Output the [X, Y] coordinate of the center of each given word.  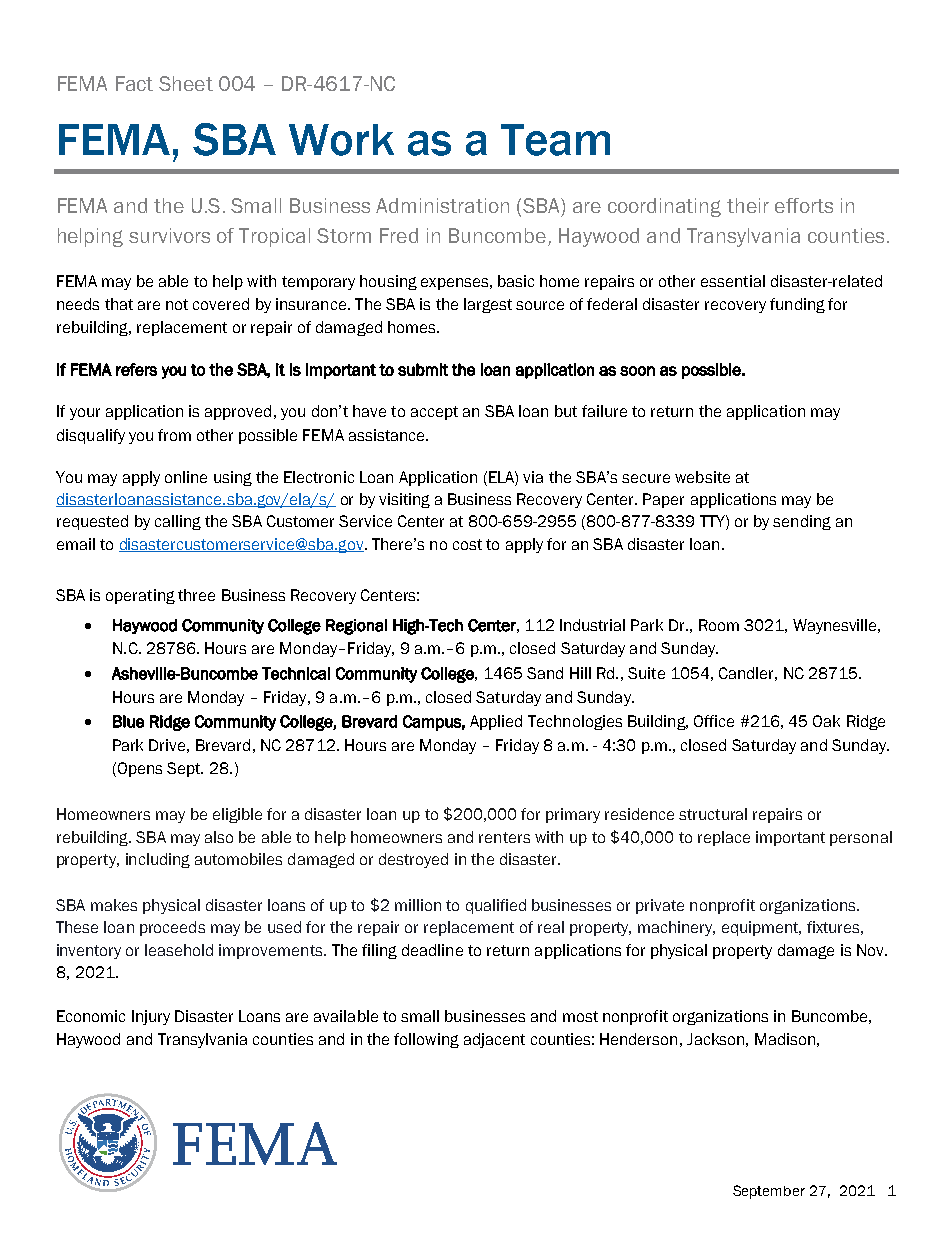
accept [434, 413]
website [702, 477]
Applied [496, 722]
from [174, 435]
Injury [151, 1017]
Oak [826, 721]
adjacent [494, 1040]
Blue [128, 721]
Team [555, 140]
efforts [804, 205]
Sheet [186, 83]
